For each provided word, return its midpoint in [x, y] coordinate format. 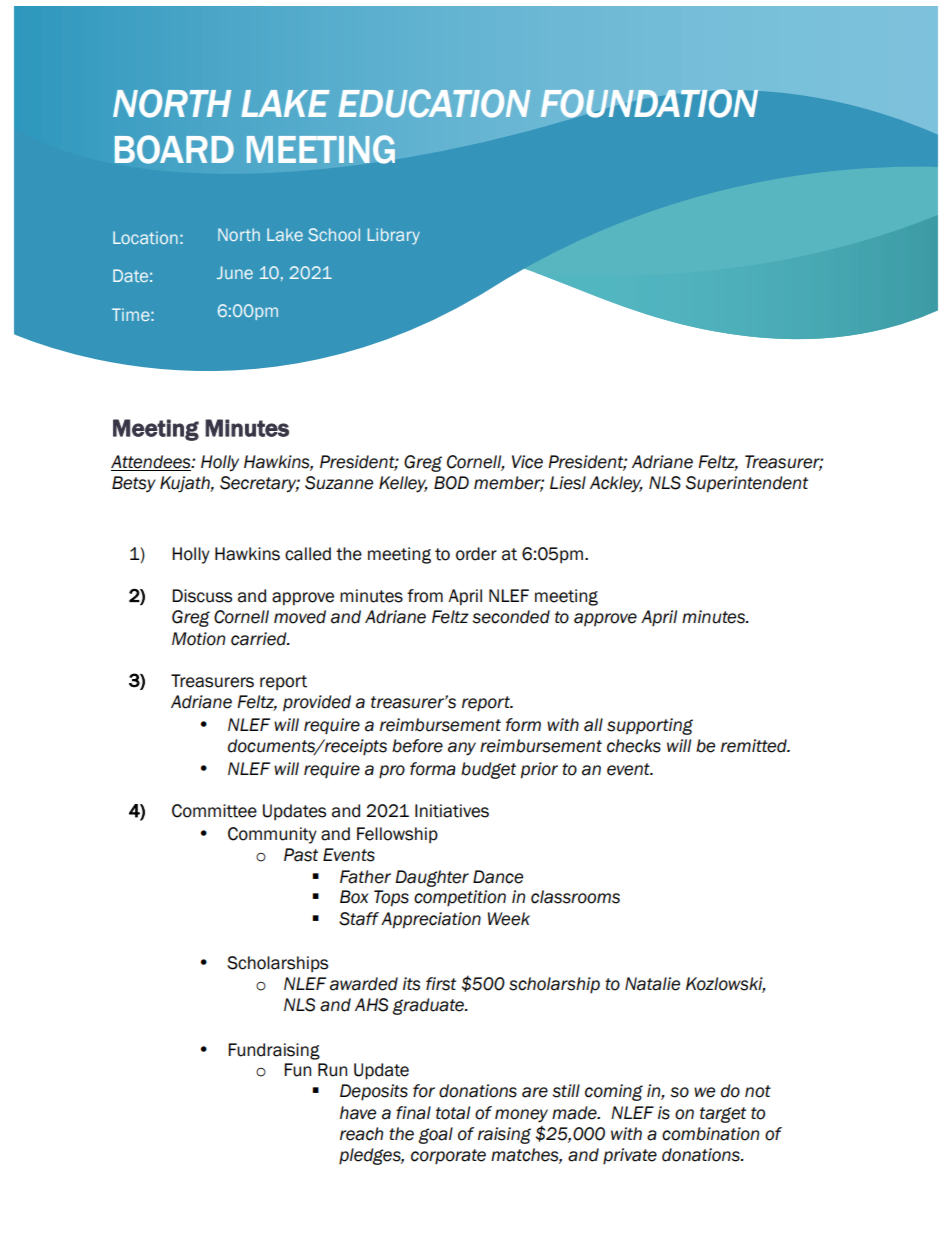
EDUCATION [434, 103]
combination [710, 1134]
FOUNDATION [649, 103]
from [425, 596]
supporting [650, 726]
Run [332, 1070]
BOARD [174, 149]
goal [435, 1135]
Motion [198, 639]
